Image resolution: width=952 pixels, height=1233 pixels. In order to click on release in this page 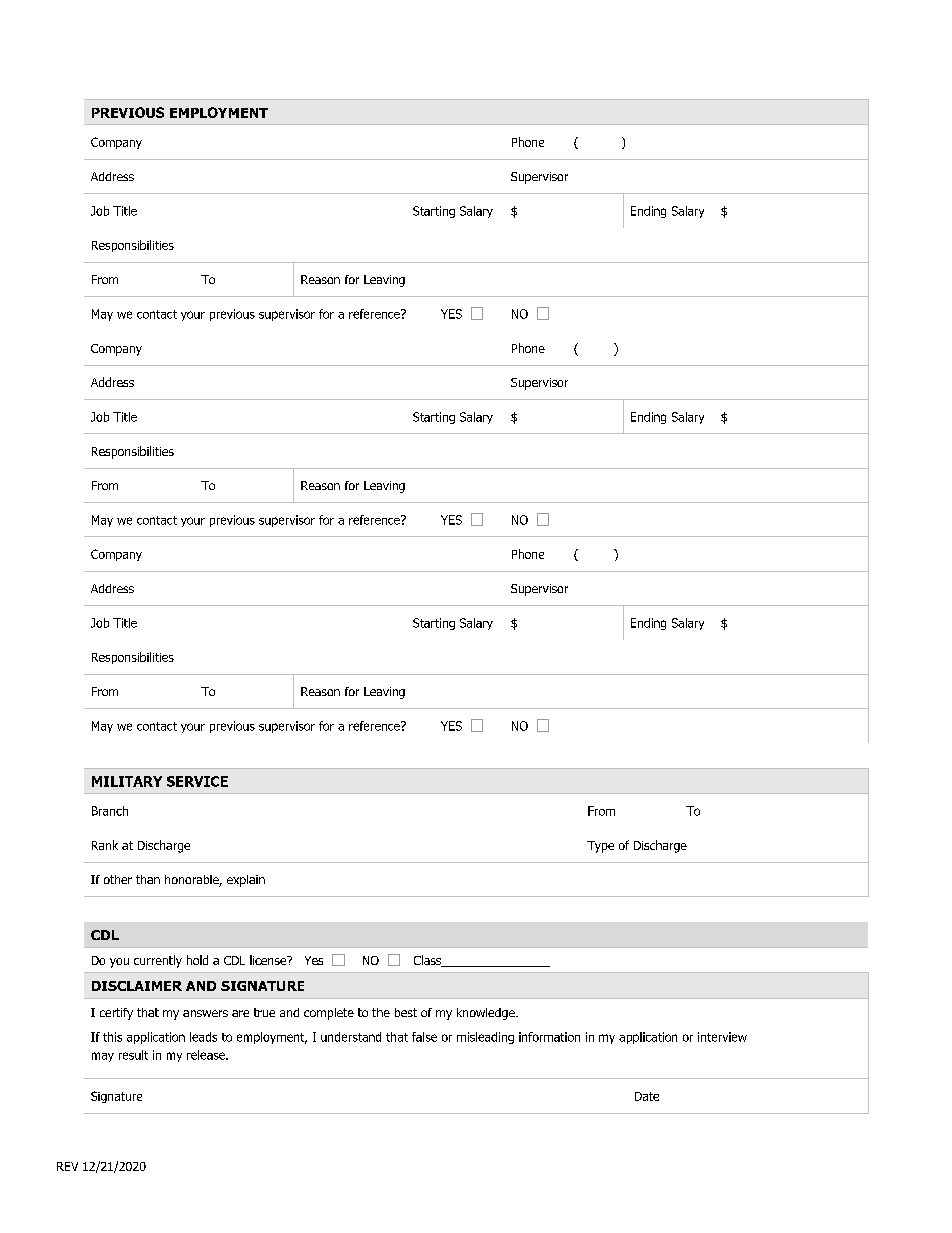, I will do `click(207, 1055)`.
